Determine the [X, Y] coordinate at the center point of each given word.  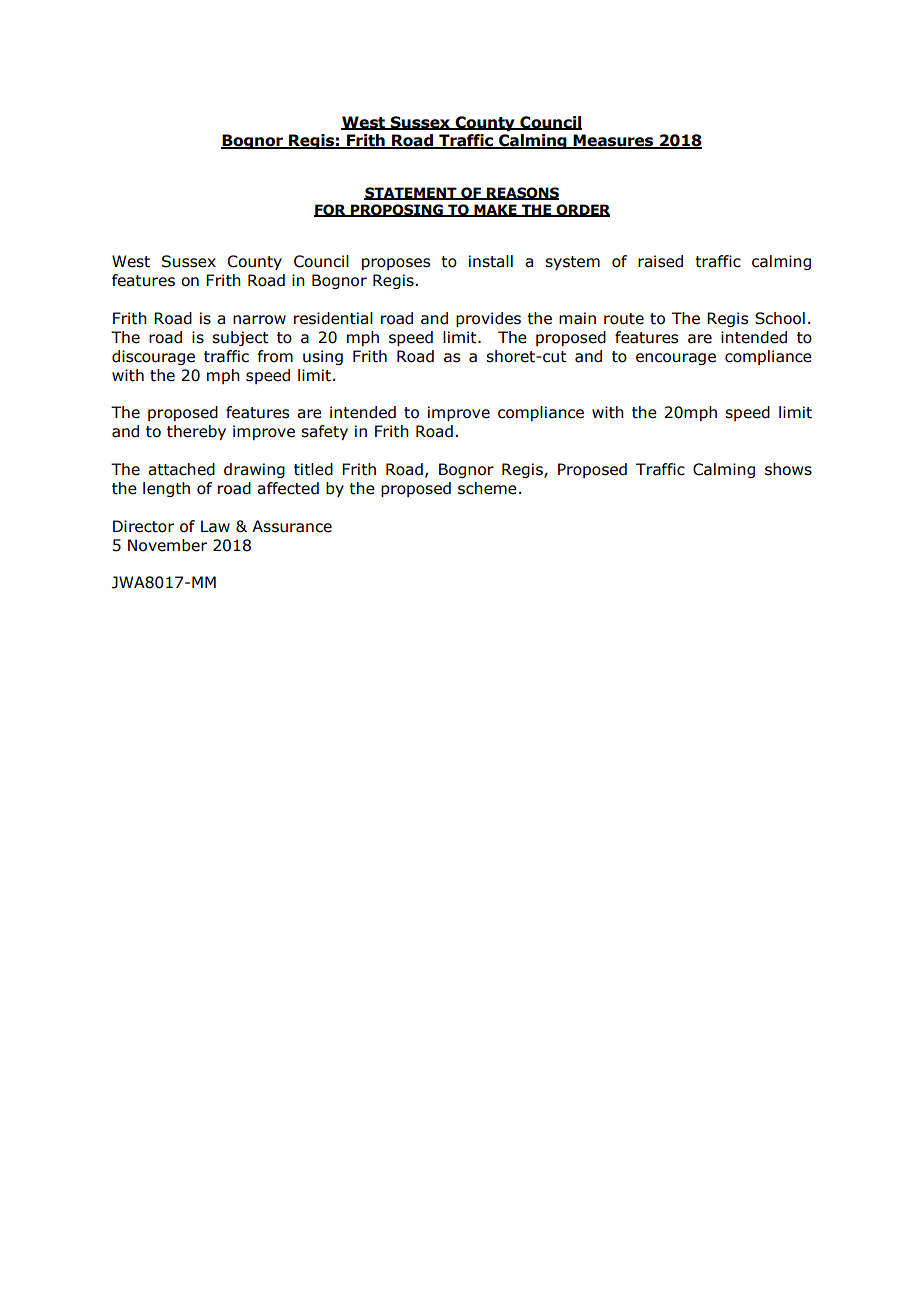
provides [488, 319]
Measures [614, 141]
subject [240, 338]
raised [660, 261]
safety [324, 432]
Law [215, 526]
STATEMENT [411, 193]
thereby [196, 432]
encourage [676, 359]
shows [788, 469]
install [491, 261]
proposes [396, 264]
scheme [487, 488]
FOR [331, 210]
